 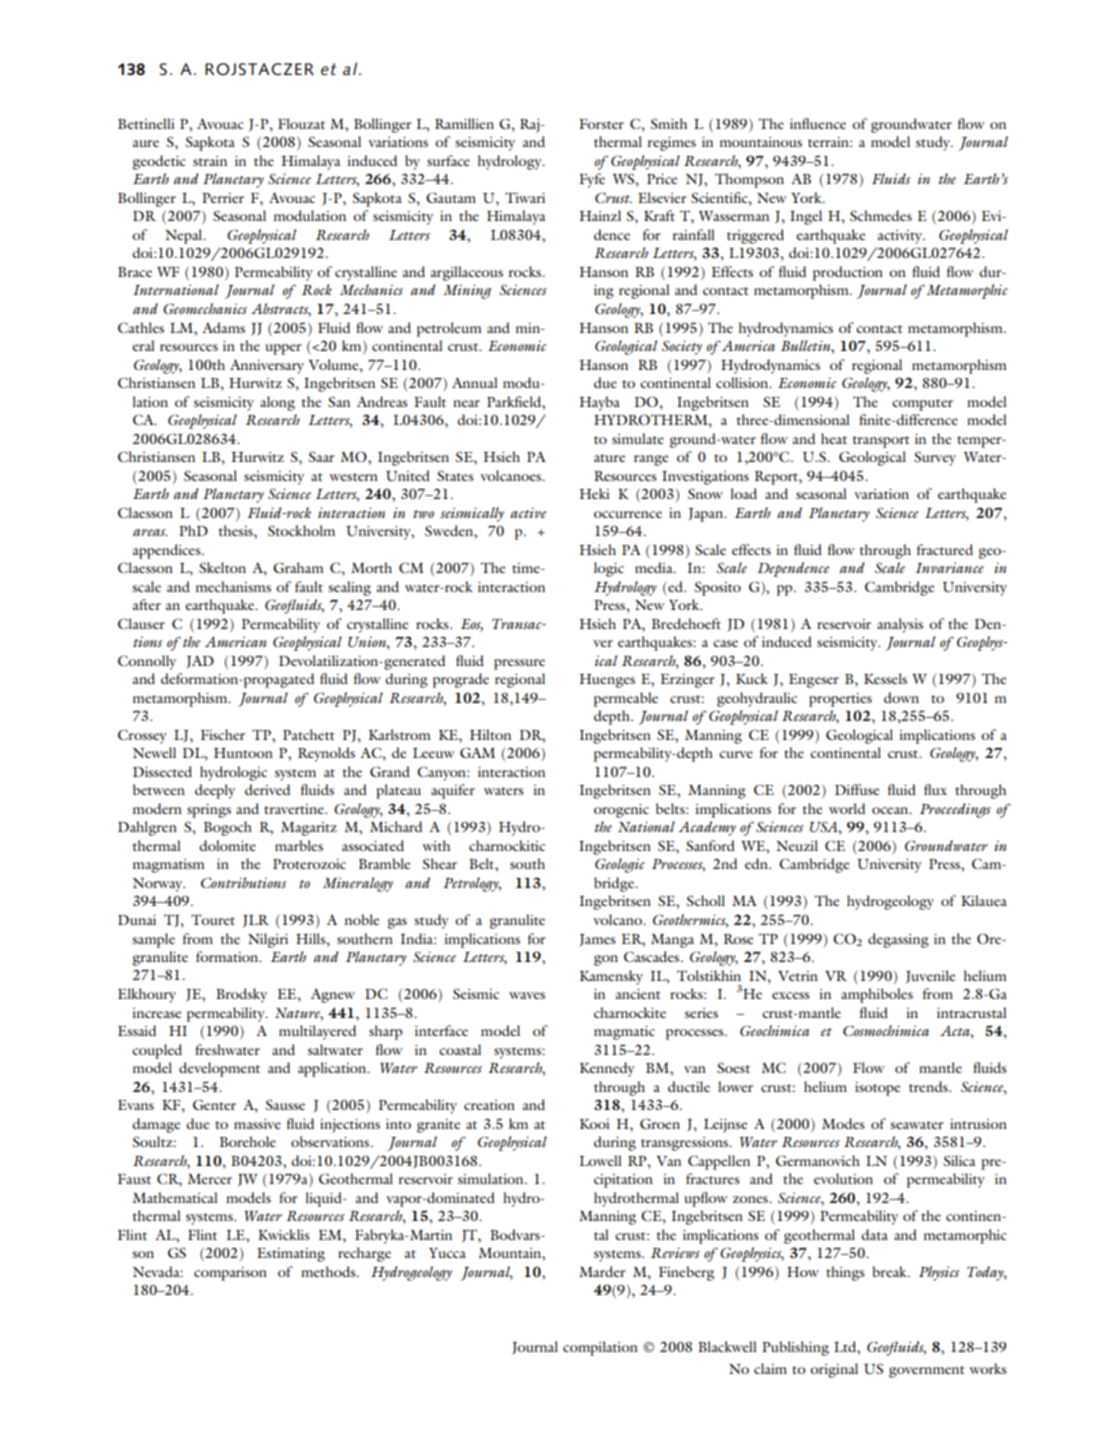 What do you see at coordinates (223, 734) in the image?
I see `Fischer` at bounding box center [223, 734].
